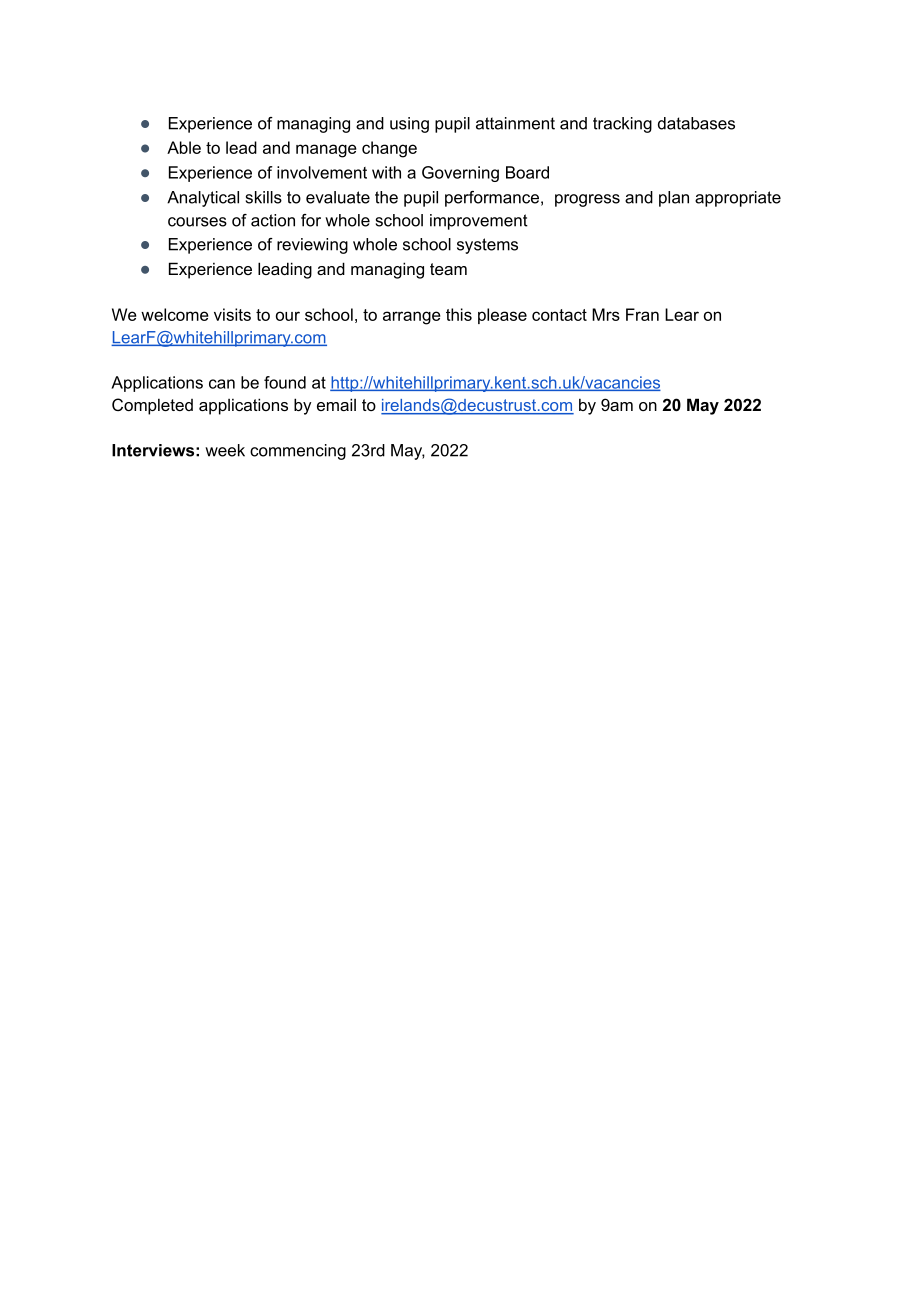  I want to click on Fran, so click(642, 314).
